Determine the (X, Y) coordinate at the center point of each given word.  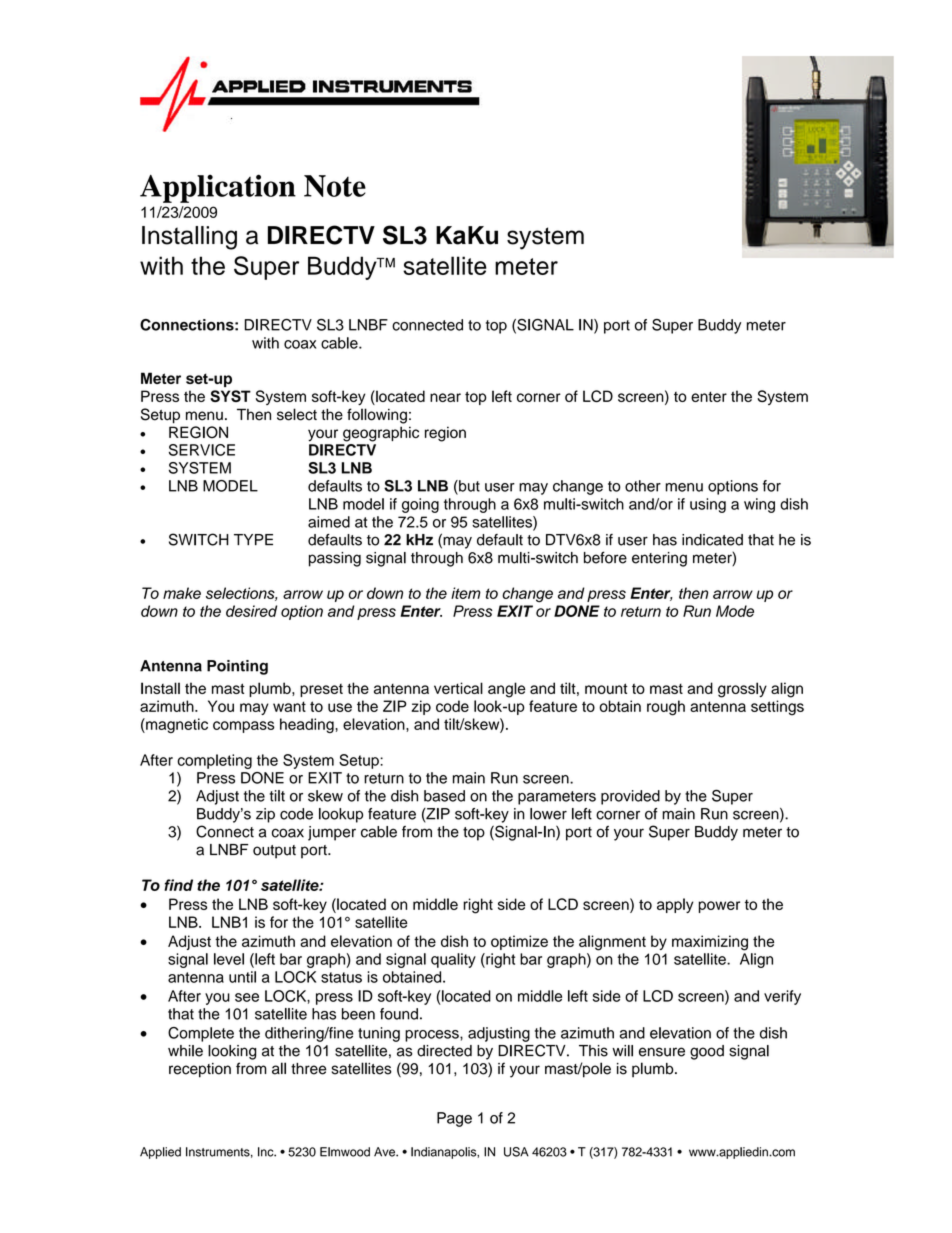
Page (454, 1119)
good (707, 1052)
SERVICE (202, 450)
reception (200, 1070)
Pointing (237, 667)
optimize (519, 942)
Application (218, 188)
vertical (458, 688)
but (468, 487)
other (643, 486)
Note (335, 186)
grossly (742, 690)
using (708, 505)
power (719, 907)
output (274, 852)
